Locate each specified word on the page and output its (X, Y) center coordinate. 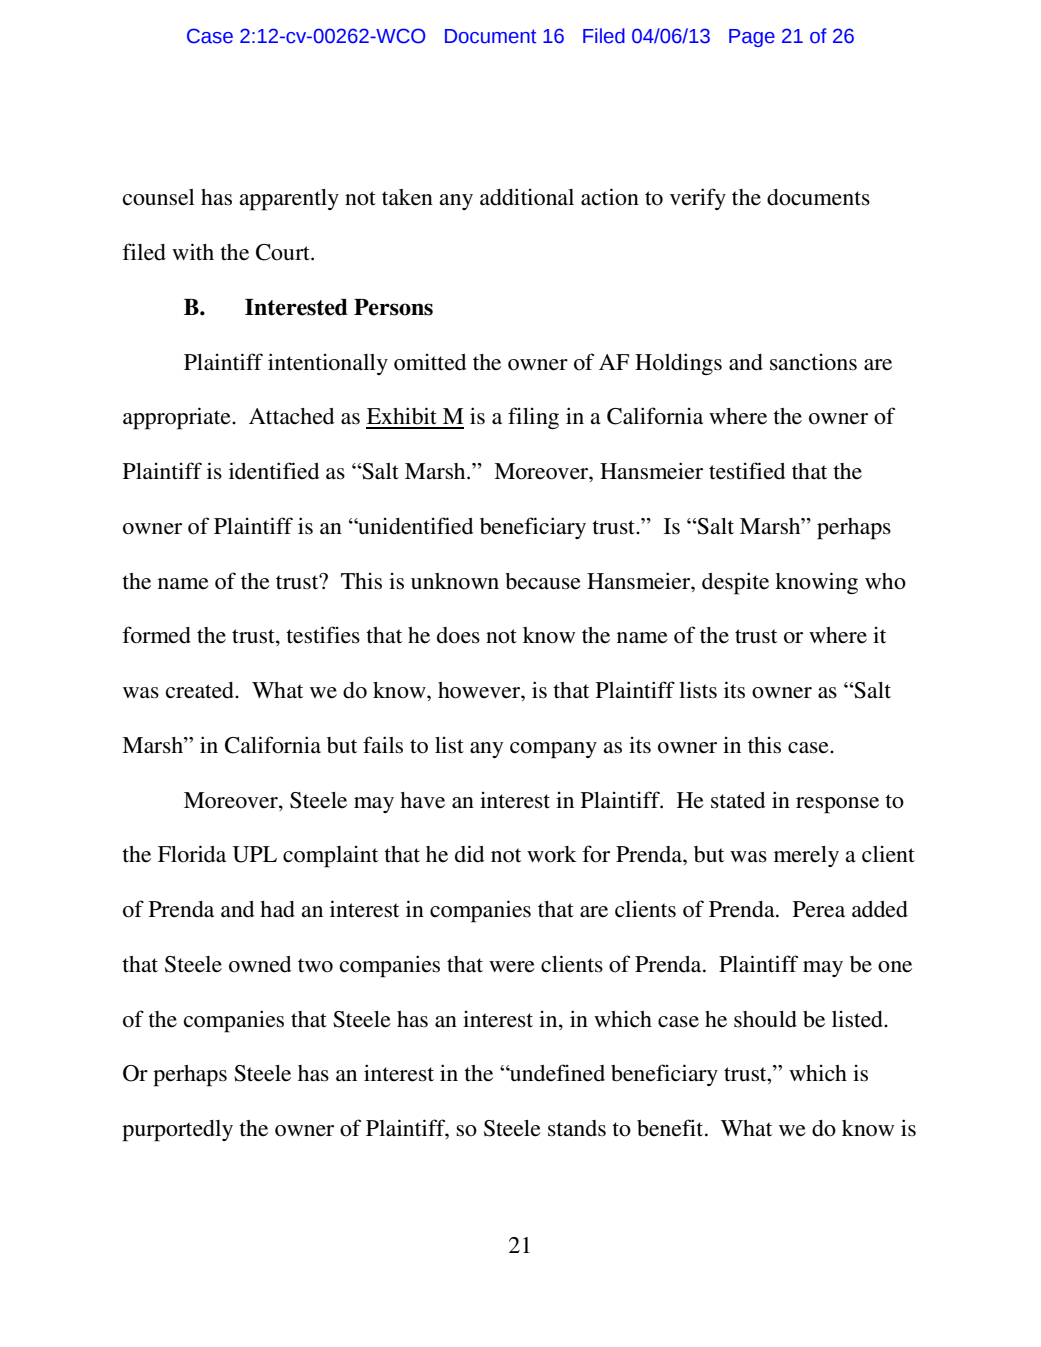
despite (735, 583)
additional (527, 197)
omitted (430, 362)
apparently (289, 200)
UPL (254, 854)
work (552, 854)
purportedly (177, 1131)
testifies (323, 635)
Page (752, 38)
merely (806, 856)
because (543, 581)
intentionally (328, 364)
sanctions (813, 362)
